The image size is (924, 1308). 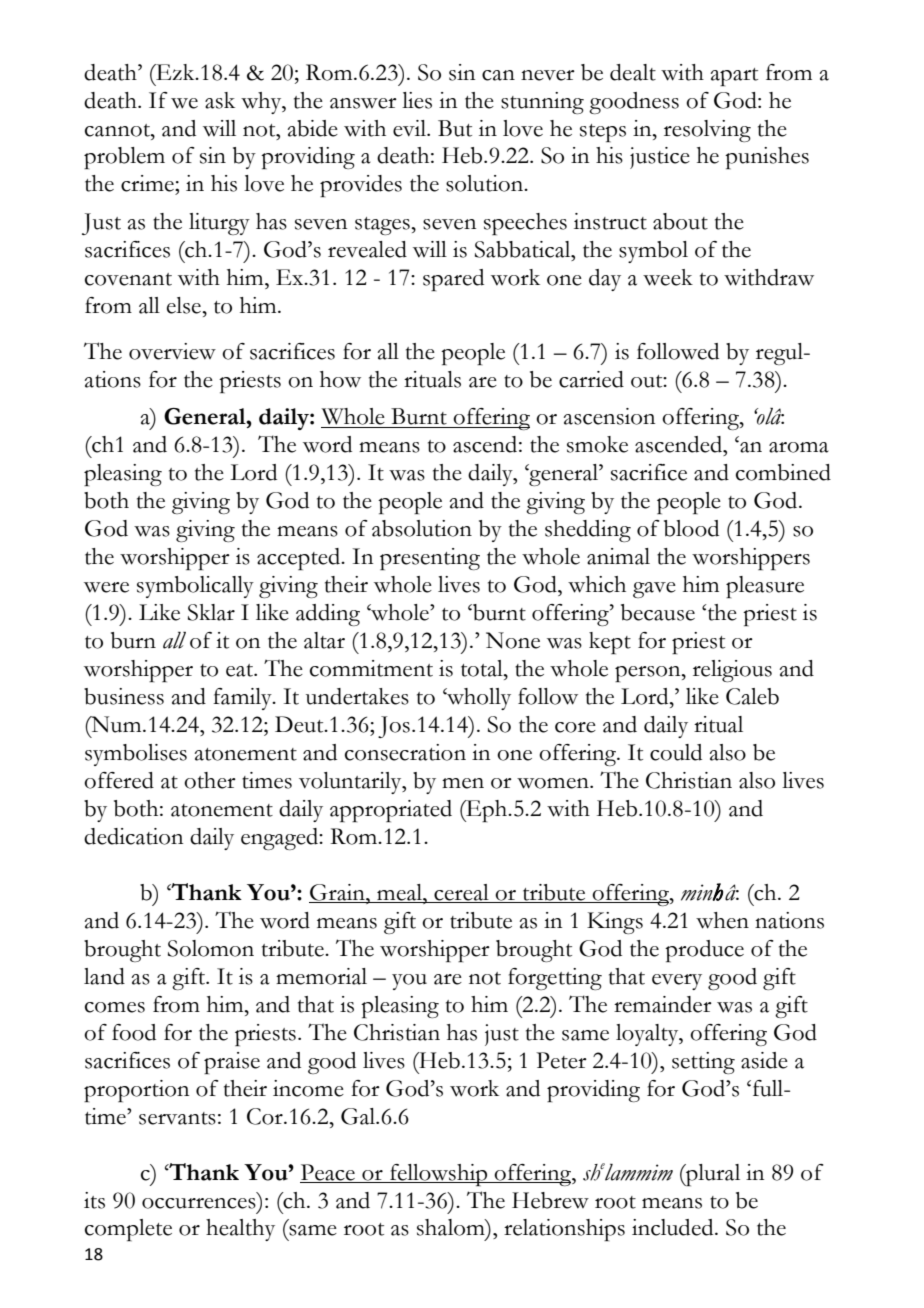 I want to click on Solomon, so click(x=211, y=948).
